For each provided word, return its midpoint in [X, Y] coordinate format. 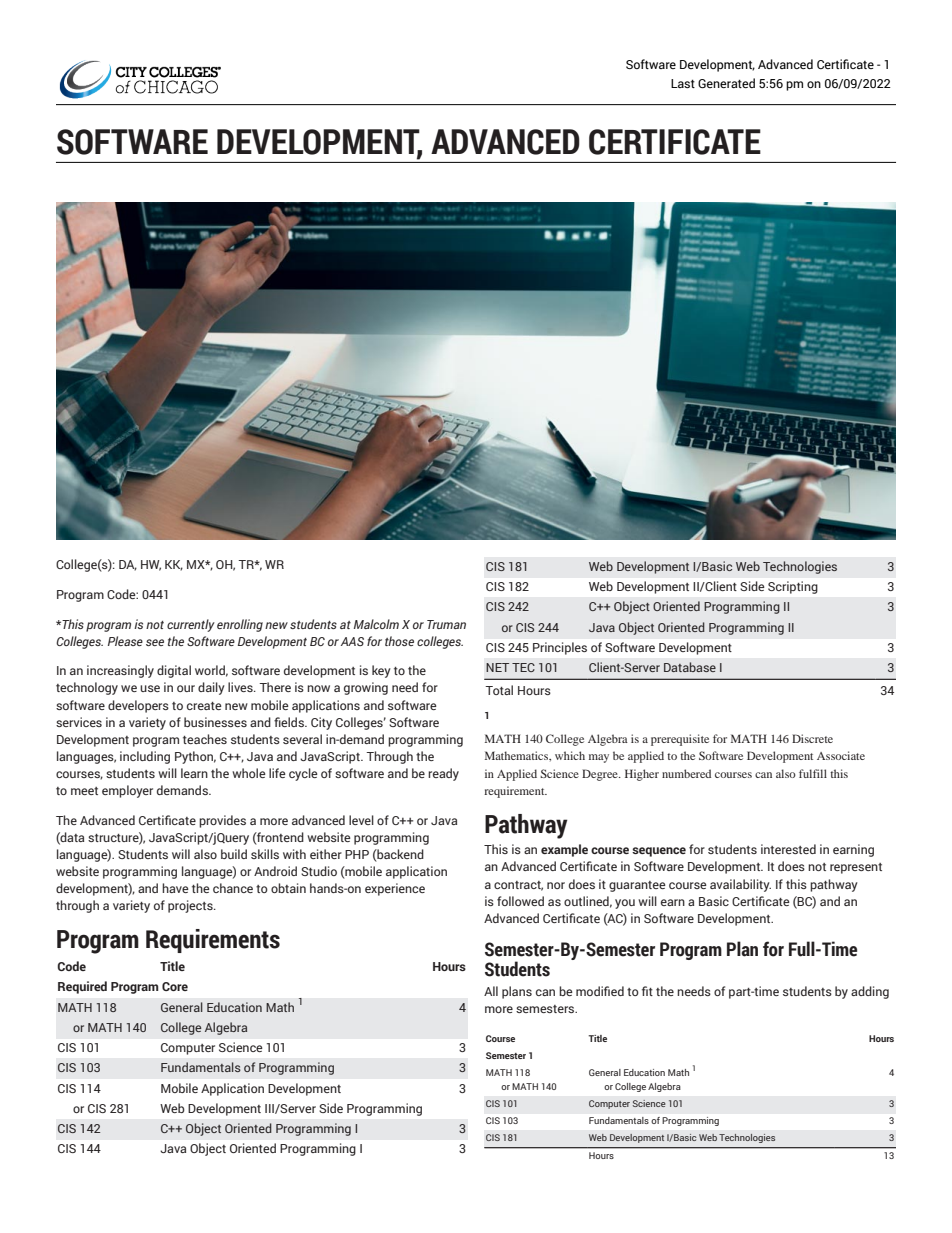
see [155, 642]
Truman [446, 624]
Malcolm [376, 624]
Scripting [793, 587]
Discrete [812, 738]
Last [683, 83]
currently [191, 625]
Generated [726, 83]
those [399, 641]
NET [497, 667]
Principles [560, 648]
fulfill [813, 773]
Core [175, 986]
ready [443, 774]
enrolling [240, 625]
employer [127, 791]
